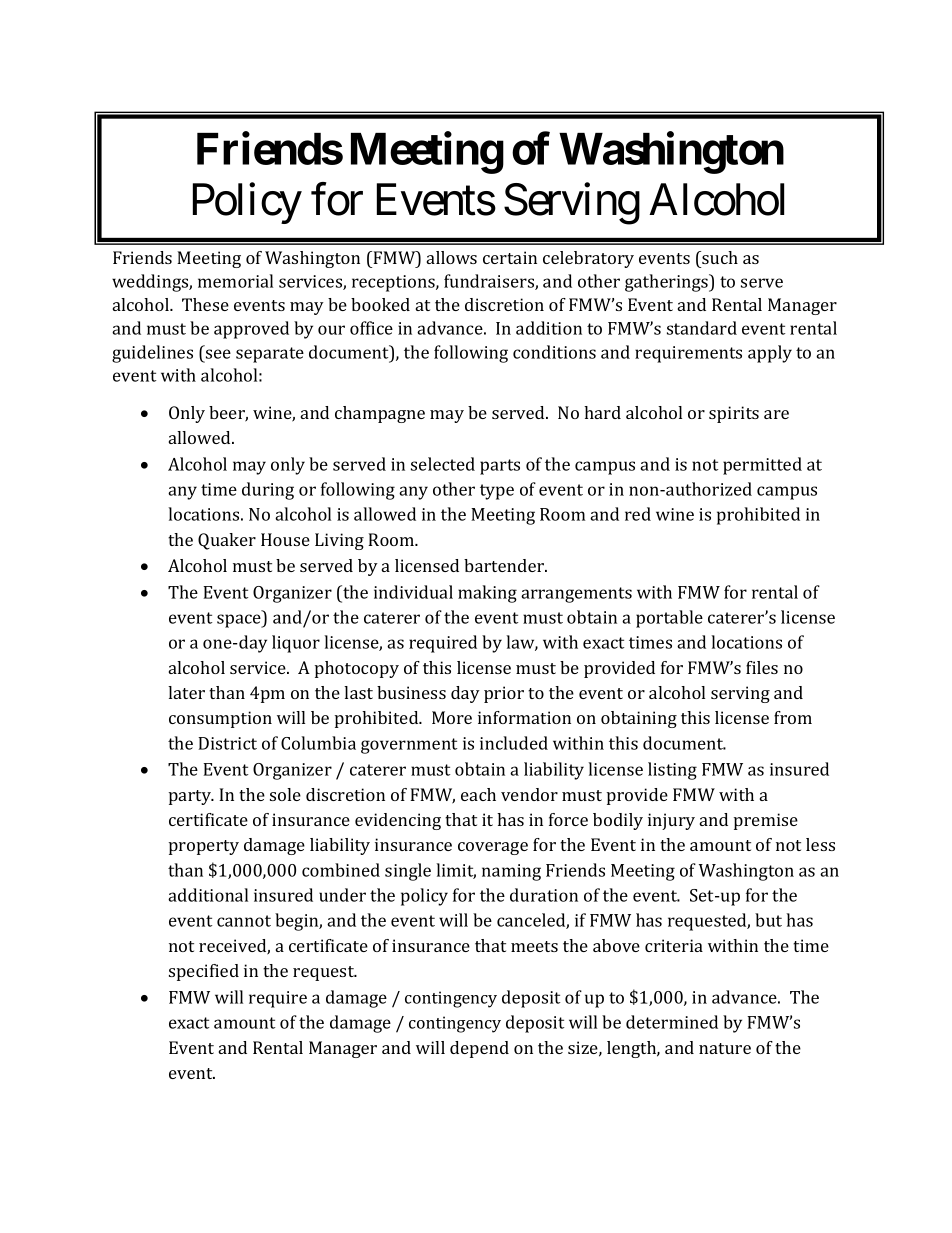  What do you see at coordinates (204, 847) in the screenshot?
I see `property` at bounding box center [204, 847].
